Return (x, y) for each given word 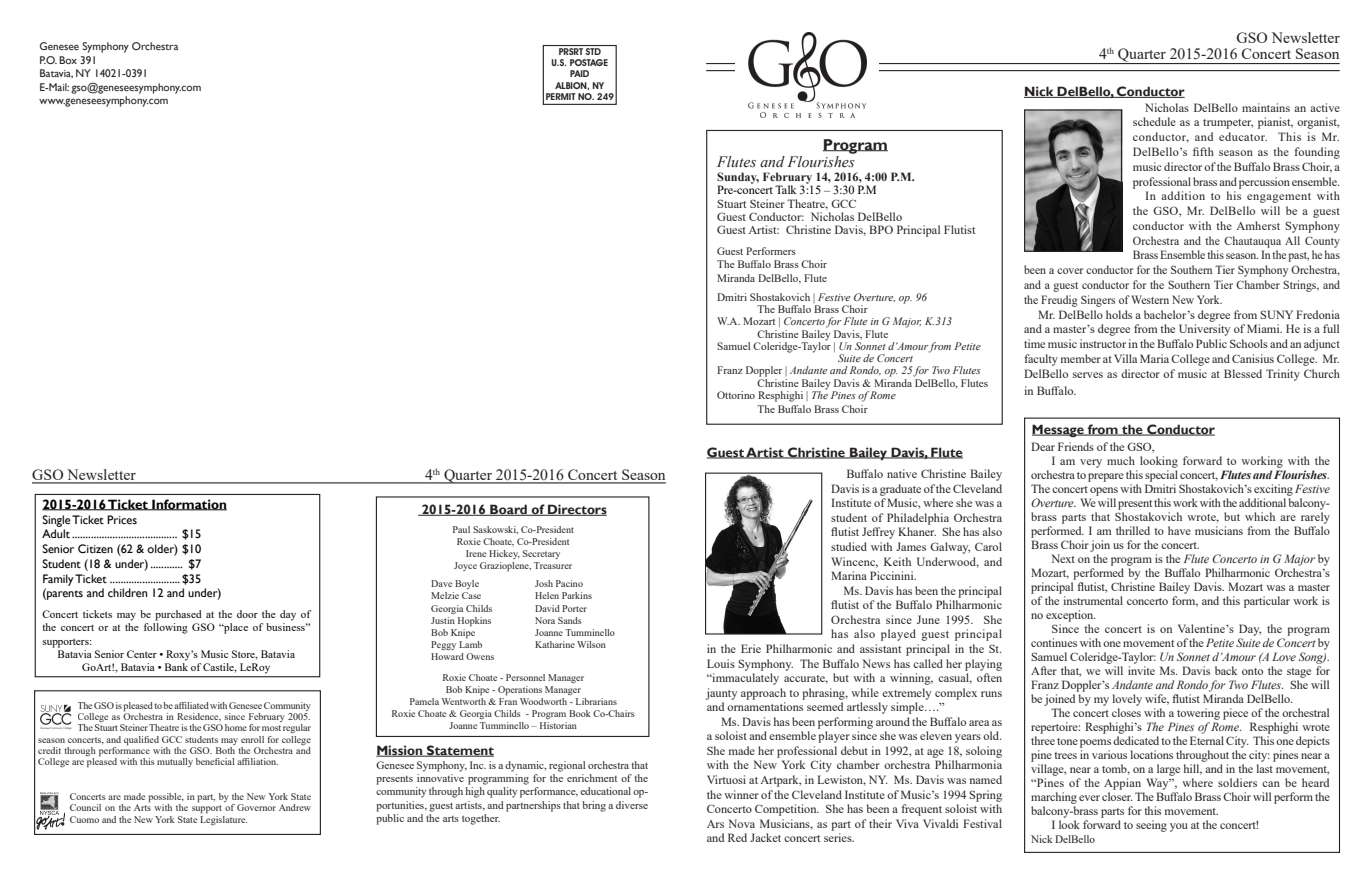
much (1121, 460)
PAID (579, 73)
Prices (122, 519)
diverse (632, 805)
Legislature (223, 819)
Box (68, 60)
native (902, 473)
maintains (1266, 107)
